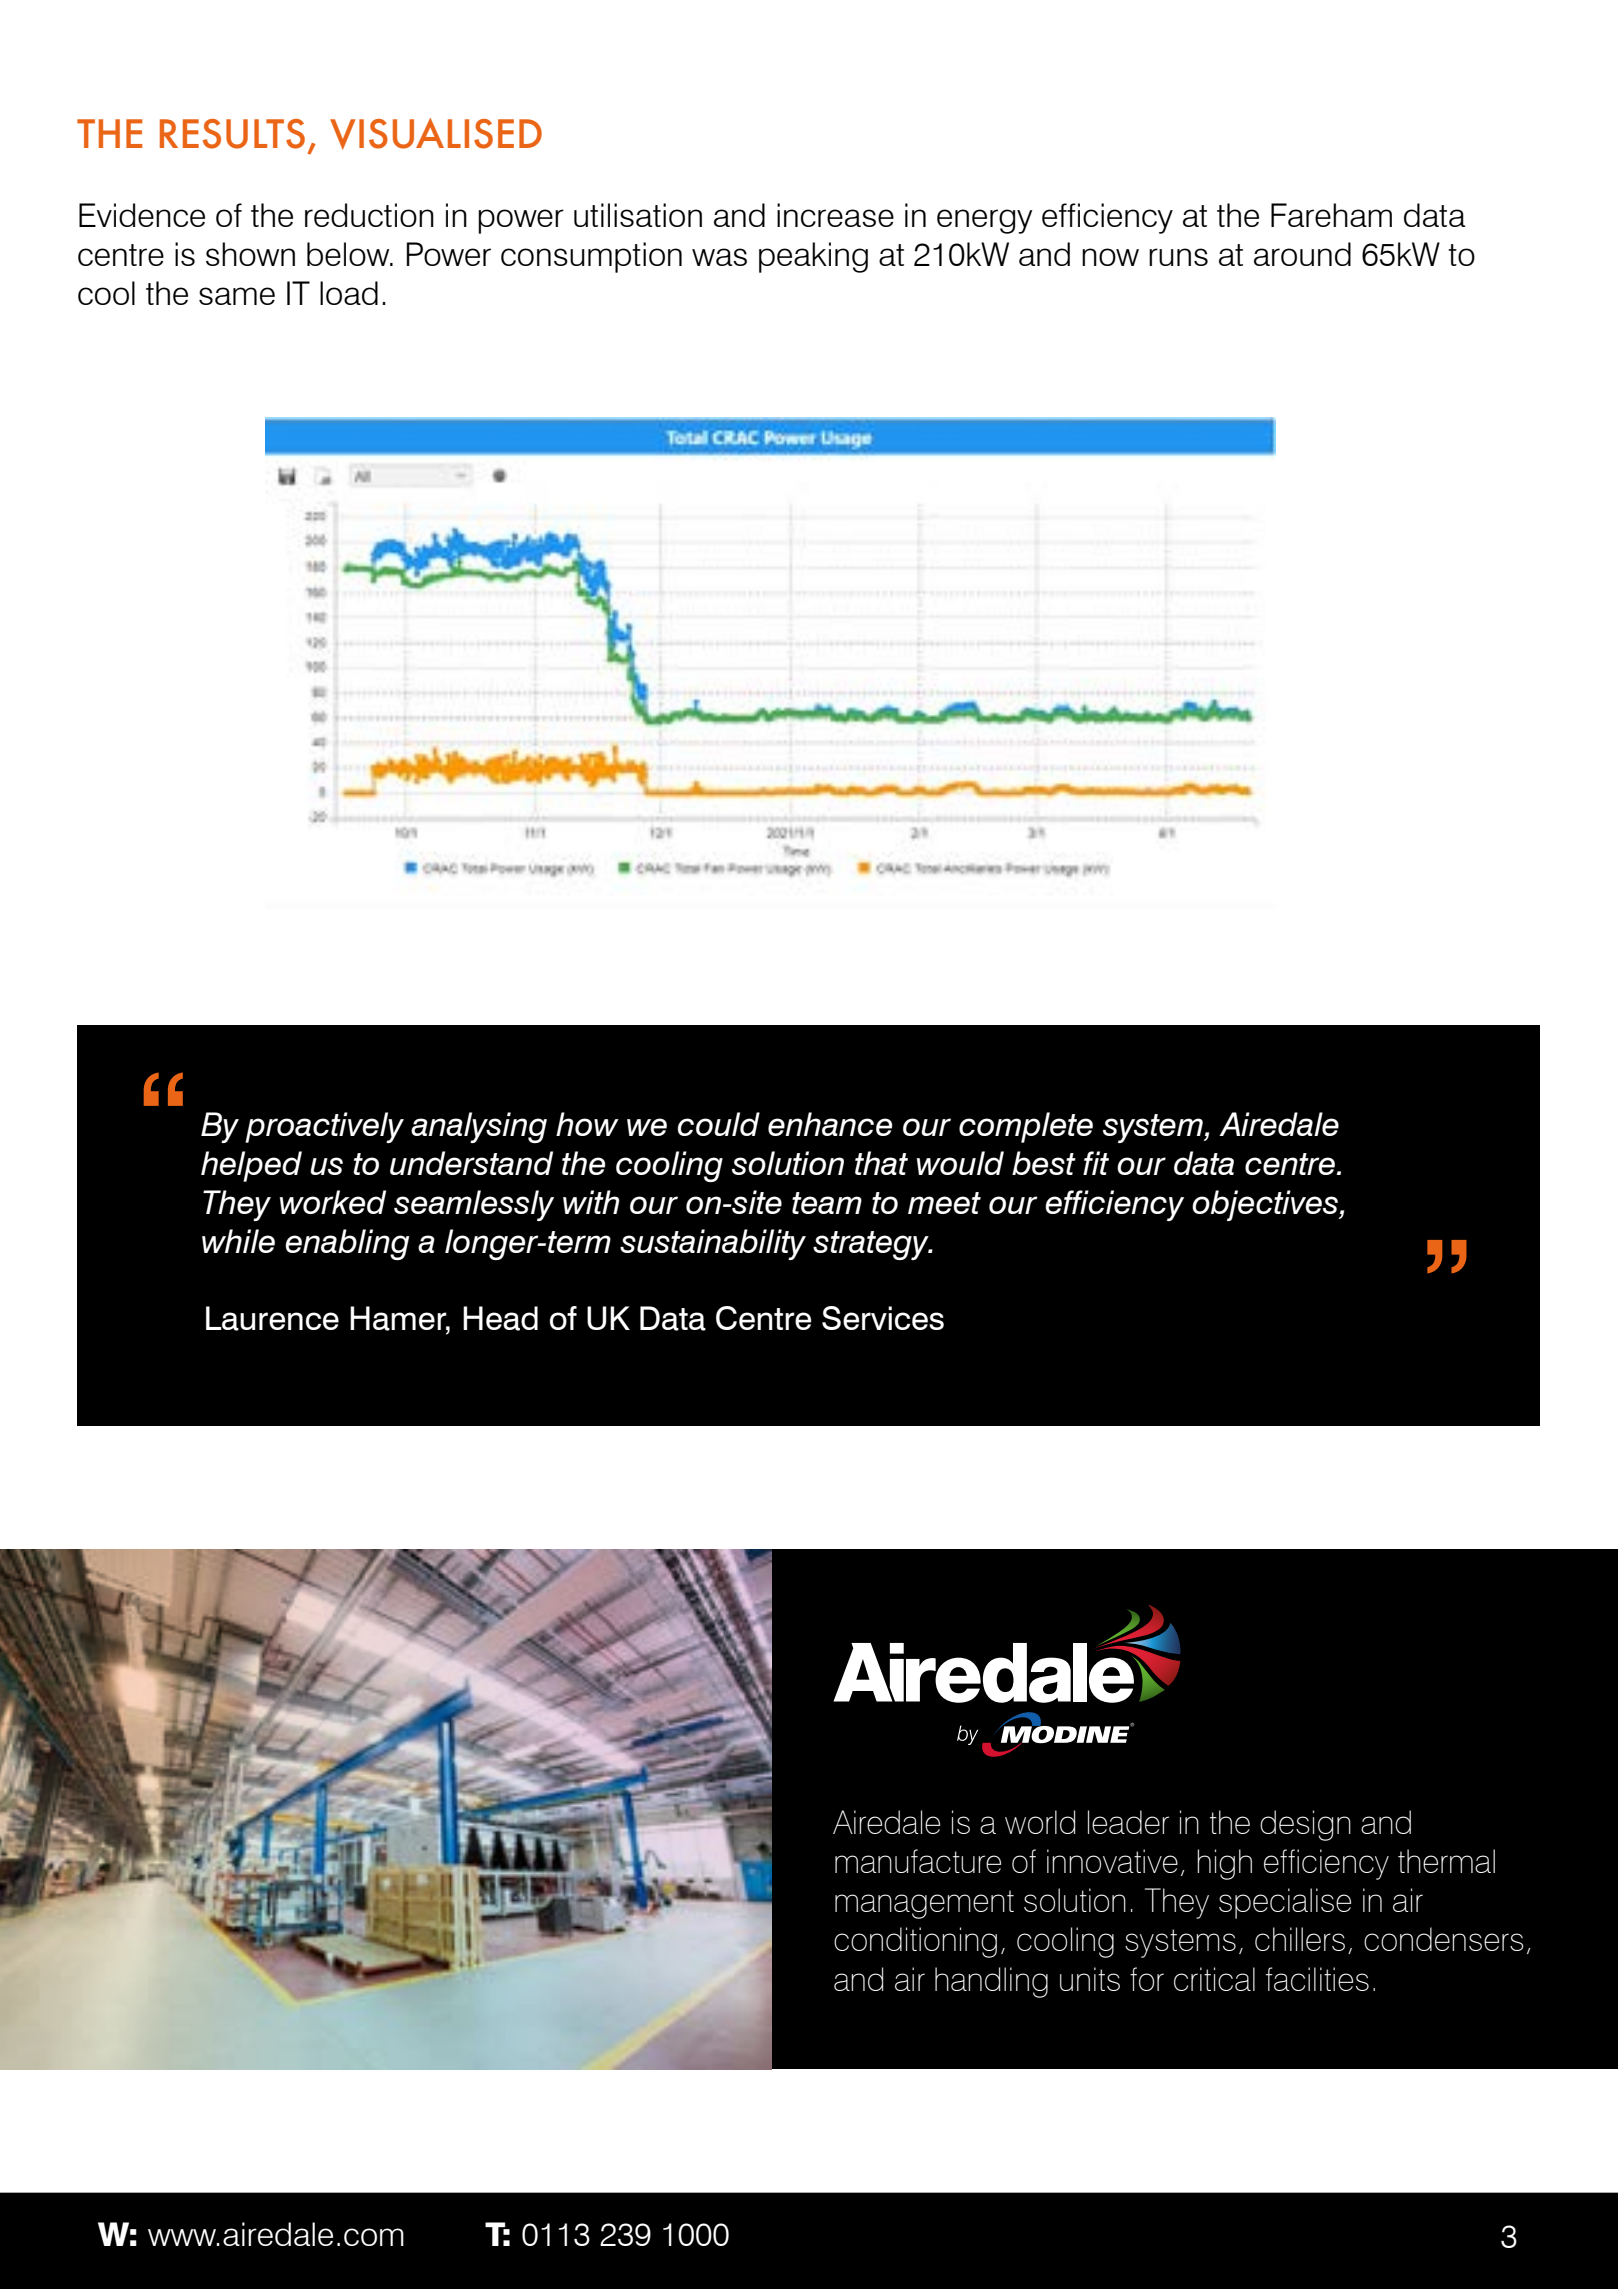 The width and height of the image is (1618, 2289). Describe the element at coordinates (835, 215) in the image. I see `increase` at that location.
